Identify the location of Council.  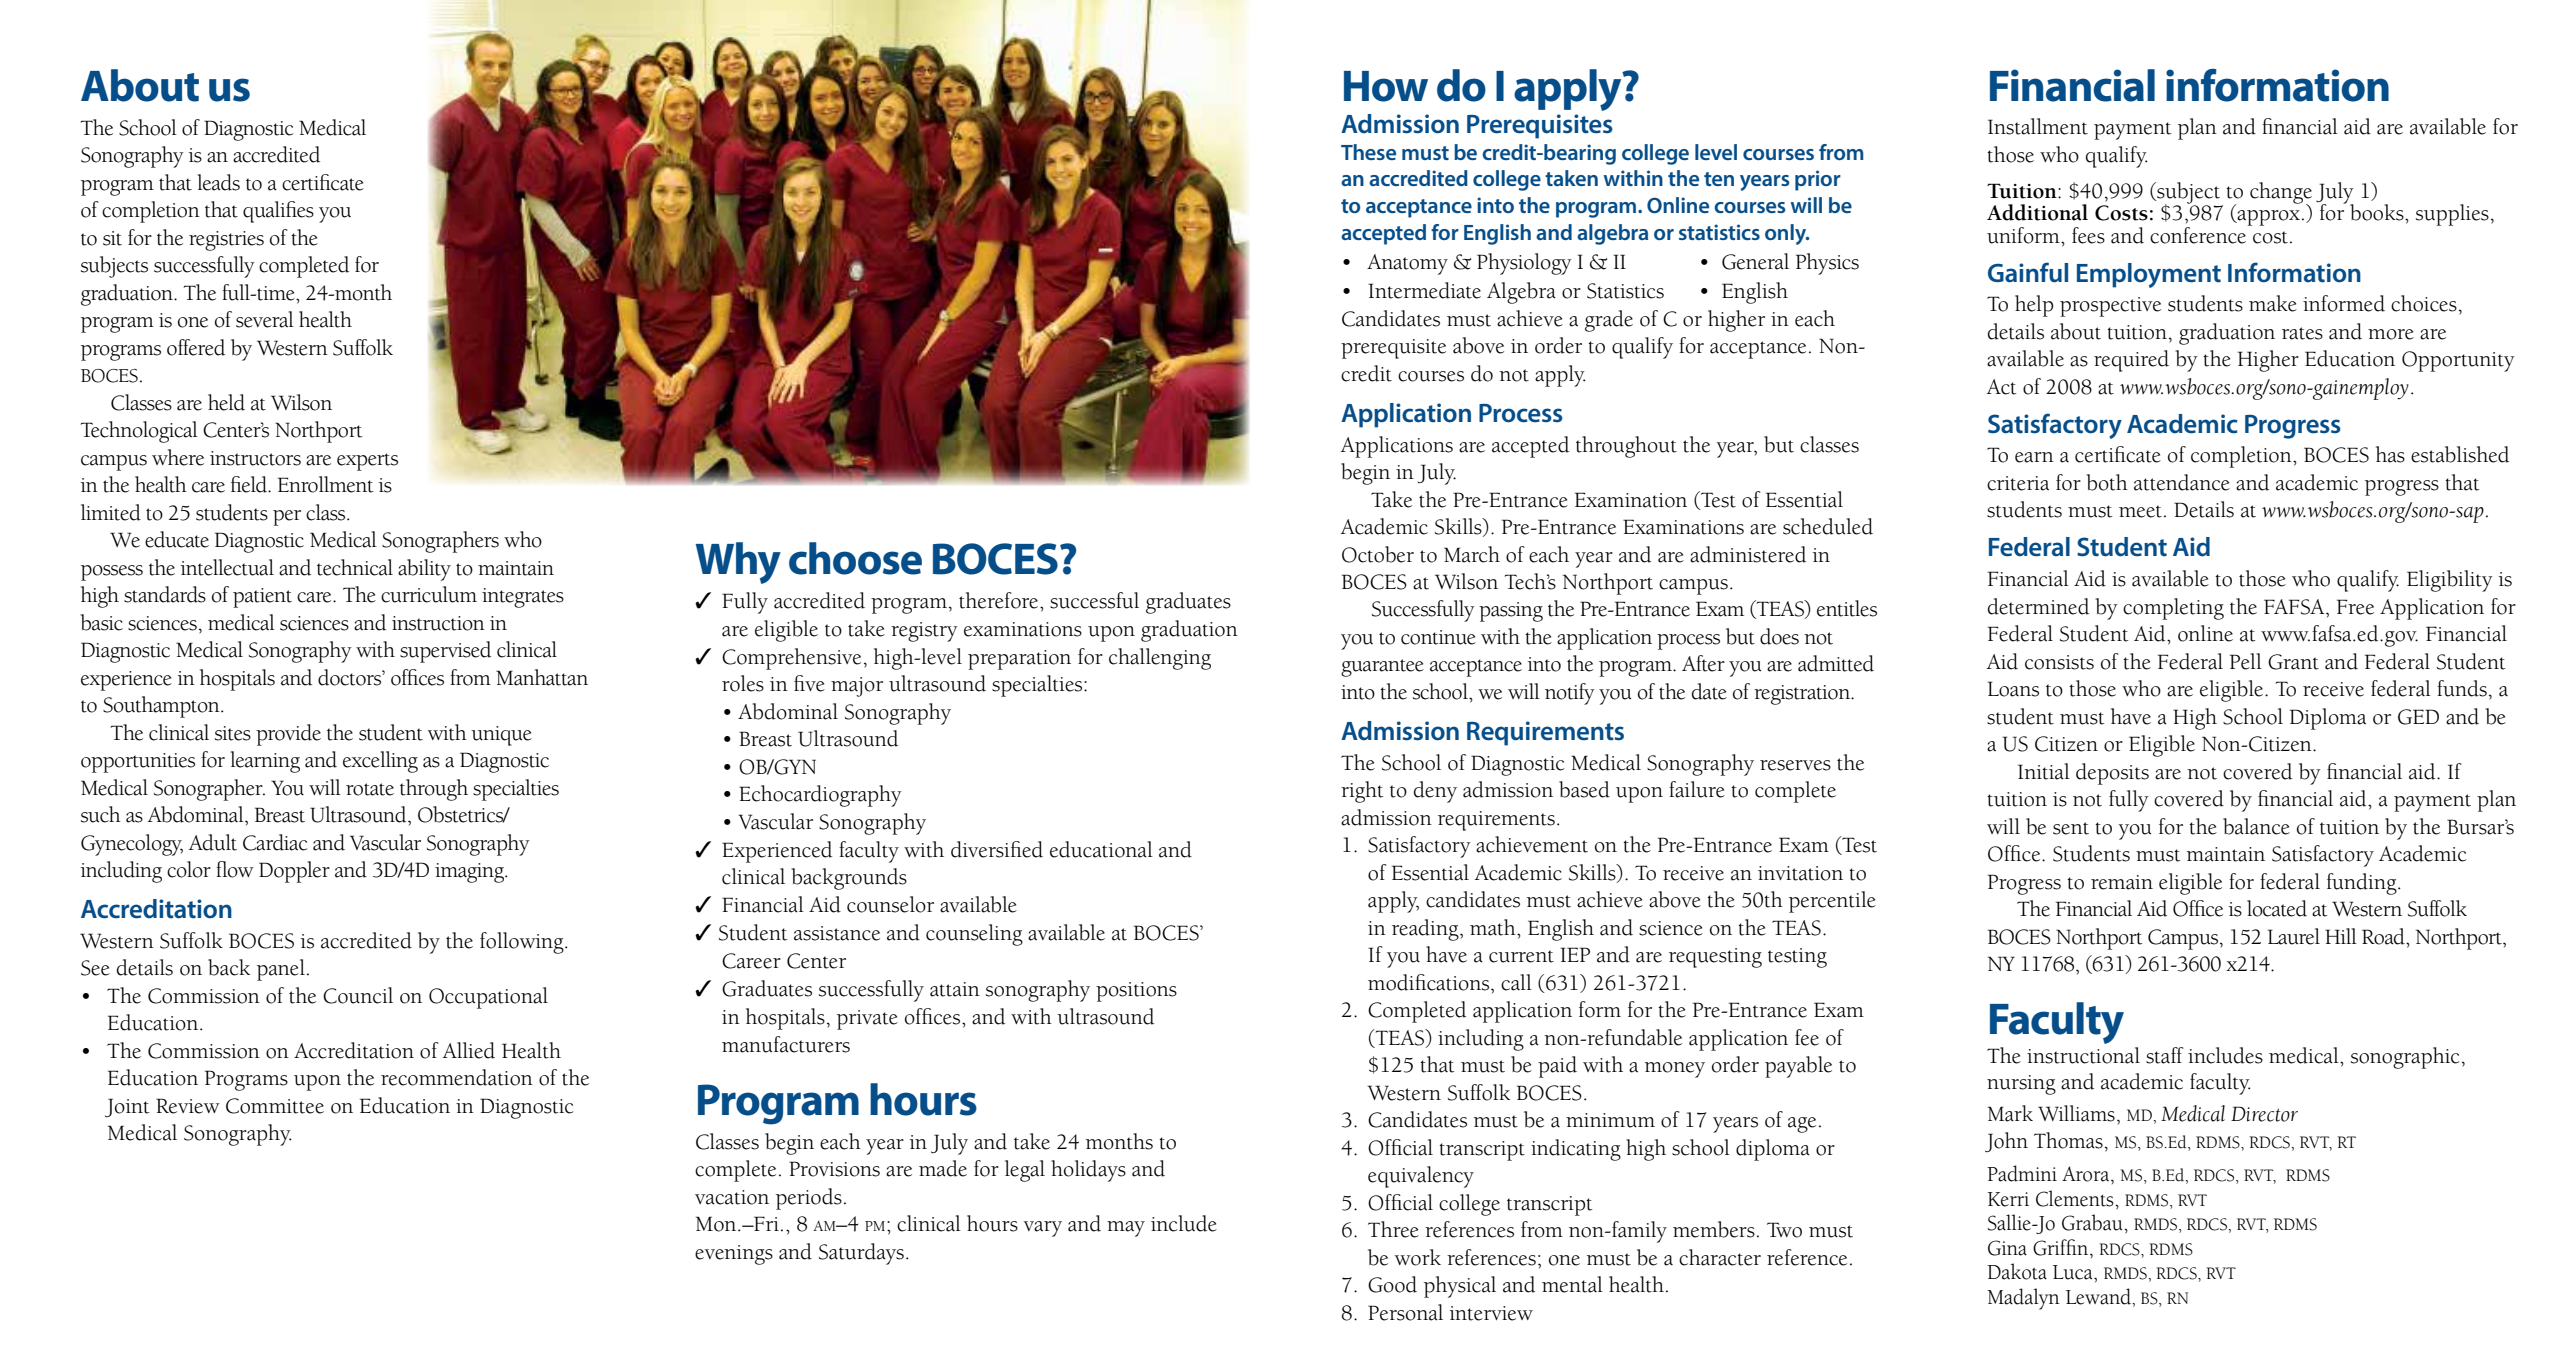
(358, 995).
